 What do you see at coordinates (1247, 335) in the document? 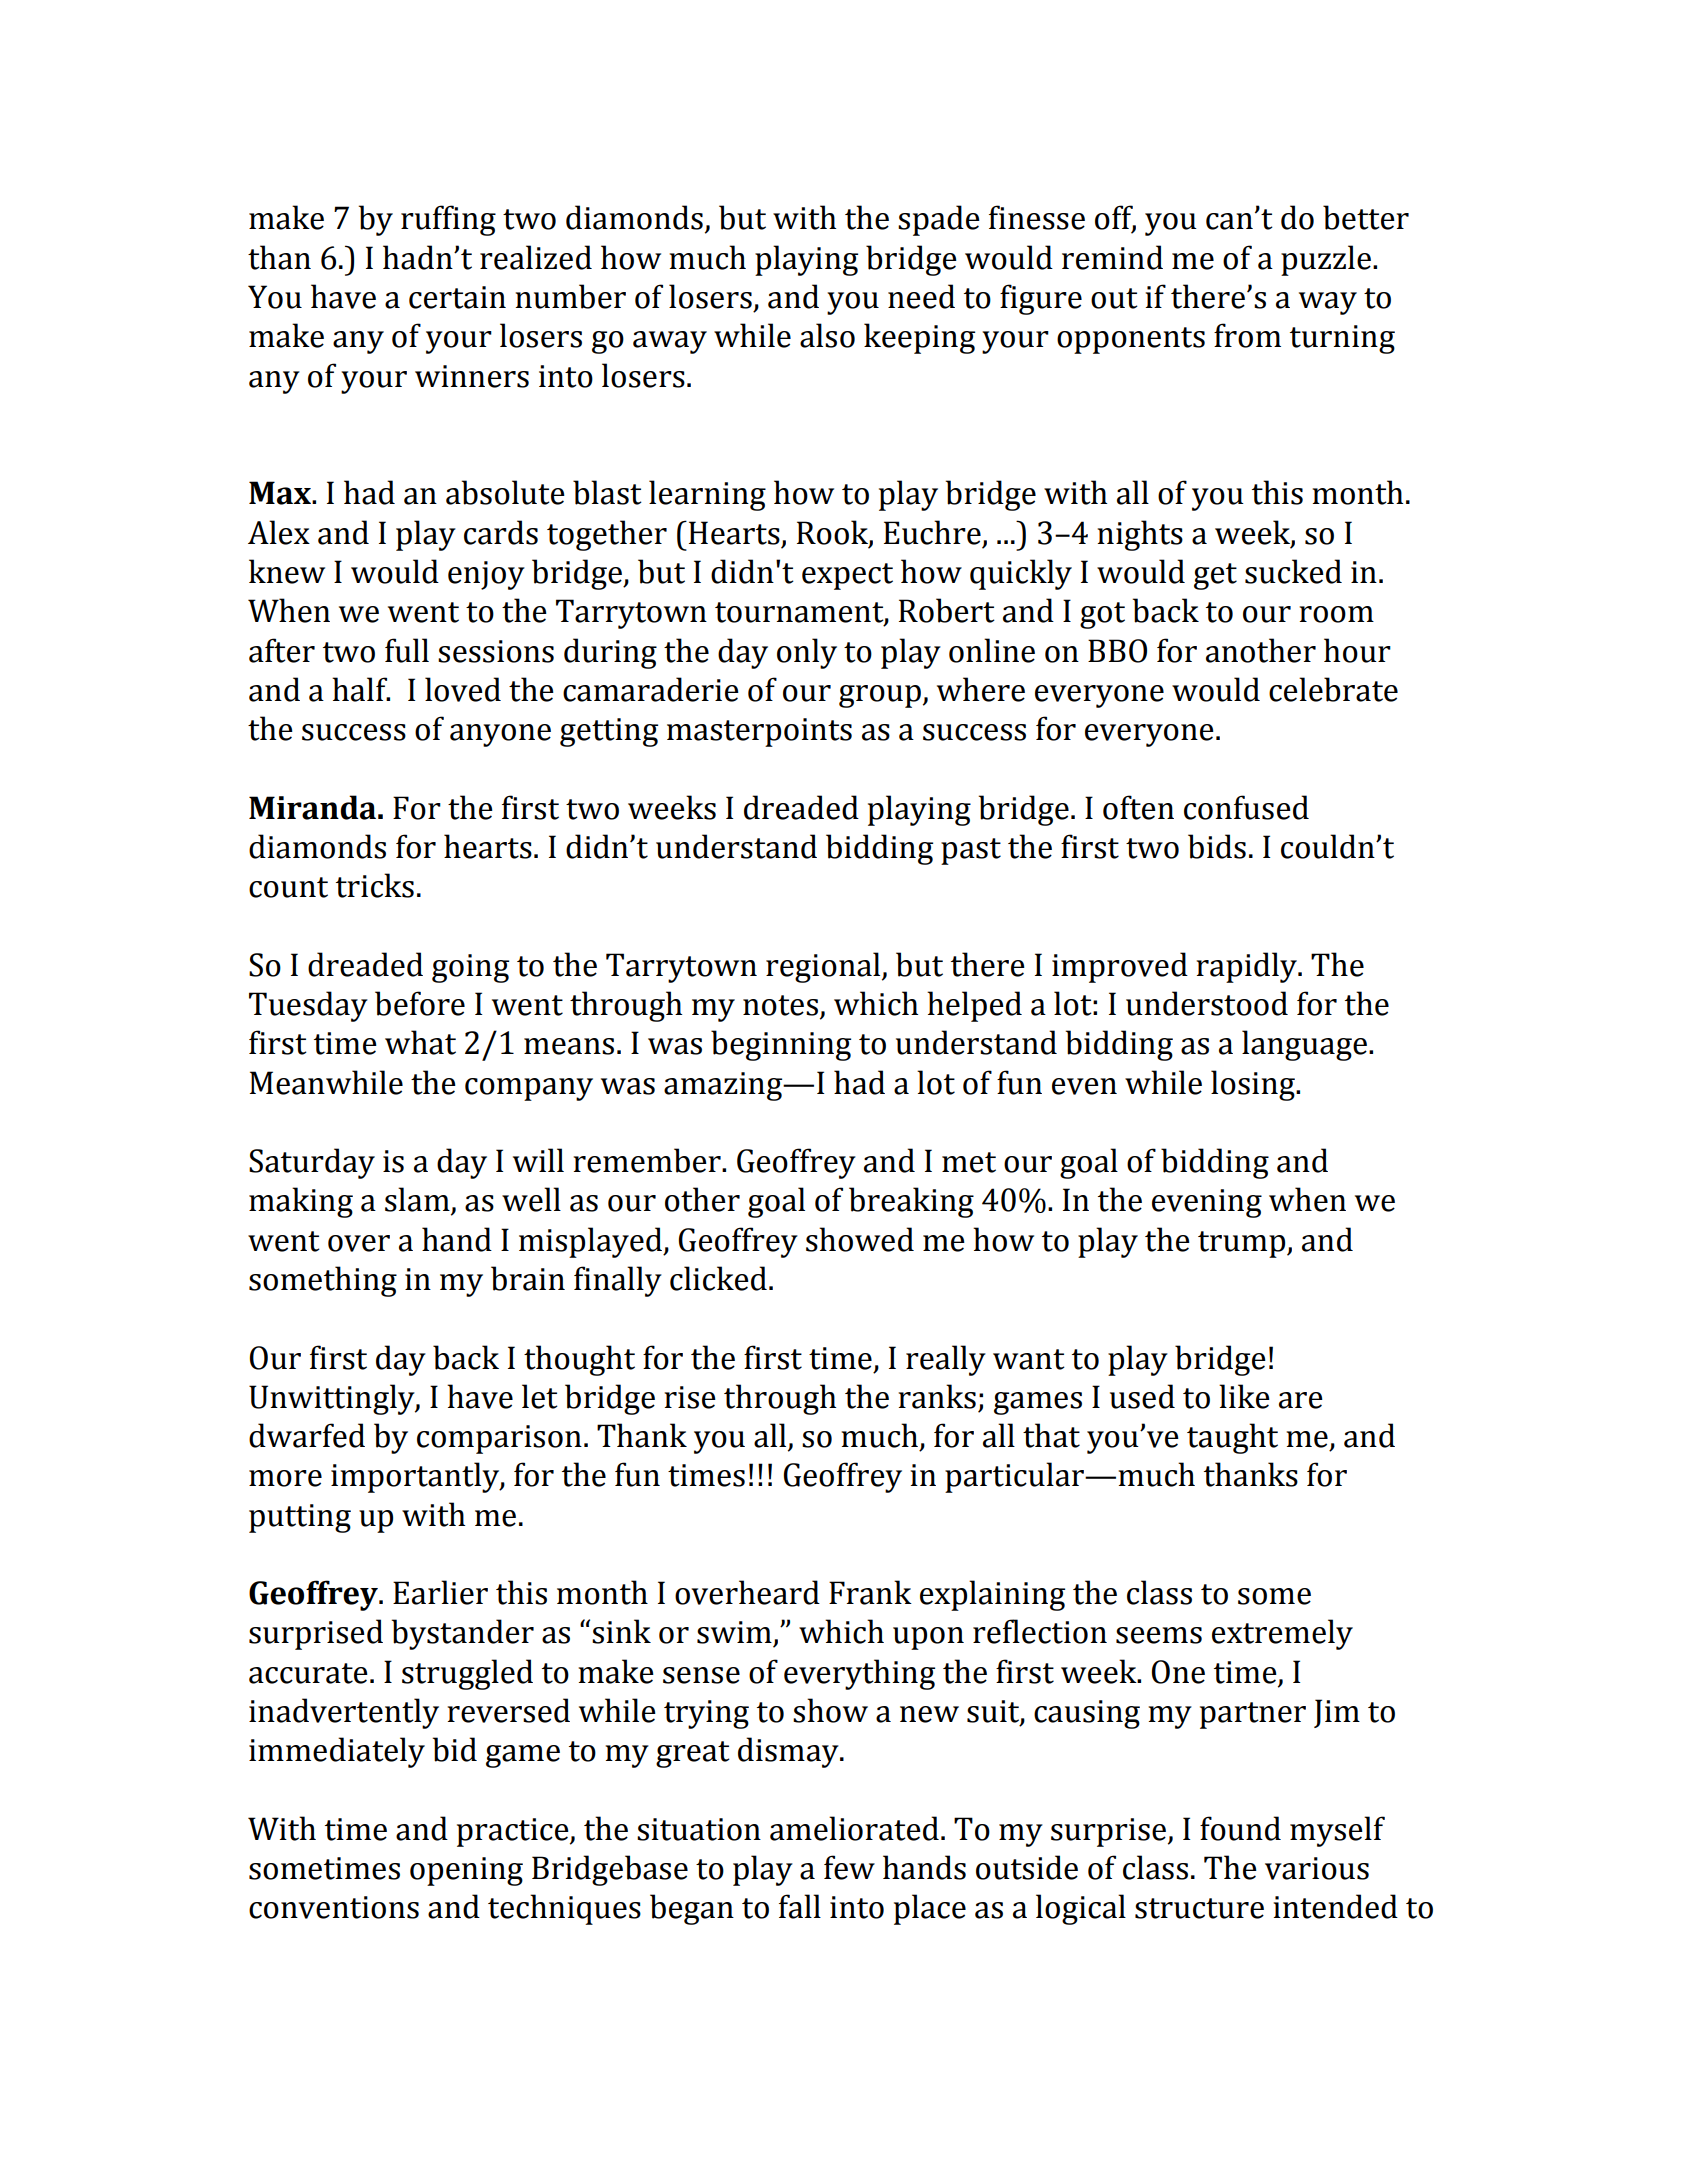
I see `from` at bounding box center [1247, 335].
